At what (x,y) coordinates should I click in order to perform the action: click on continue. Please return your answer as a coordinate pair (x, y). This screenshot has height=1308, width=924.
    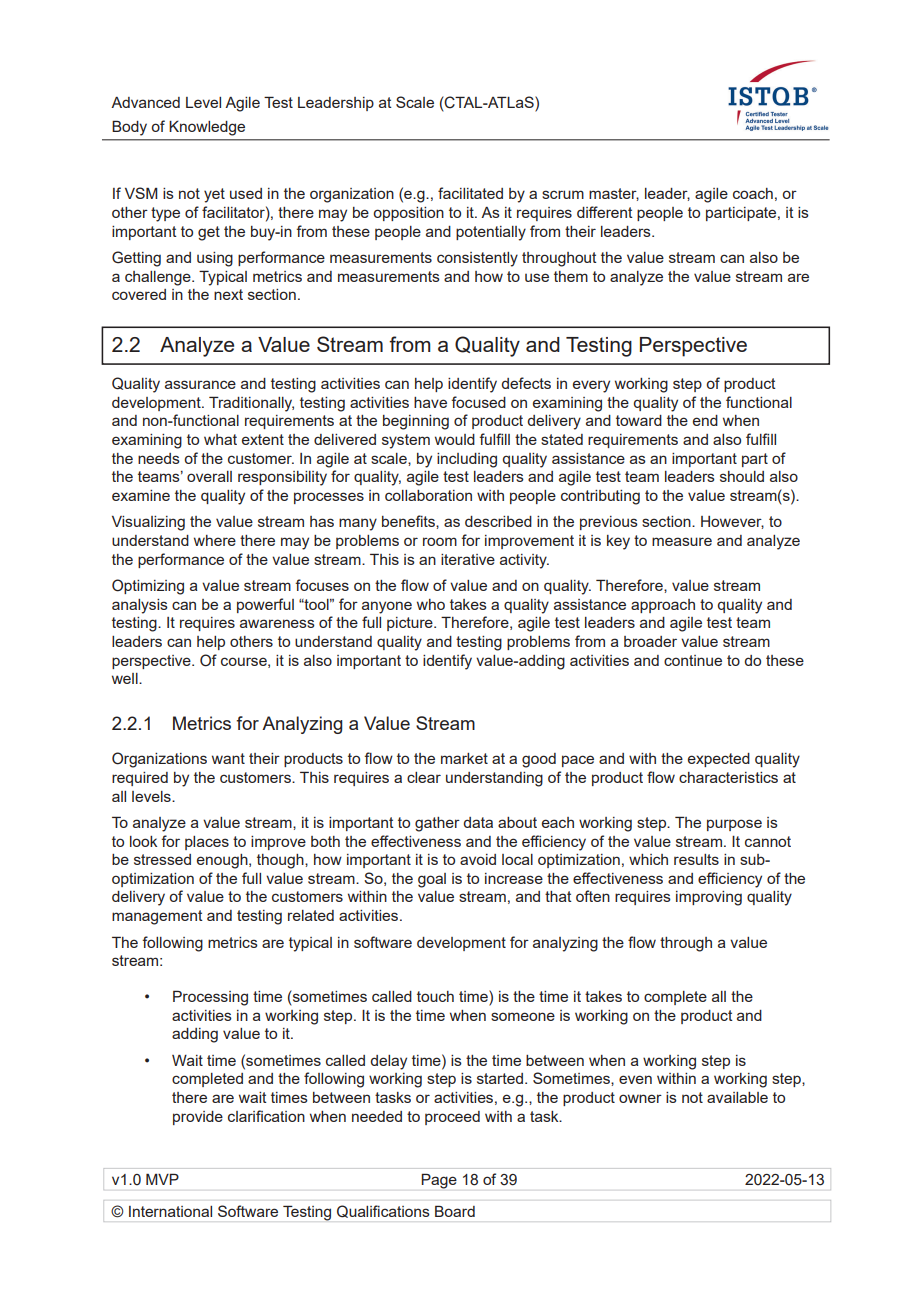
    Looking at the image, I should click on (693, 660).
